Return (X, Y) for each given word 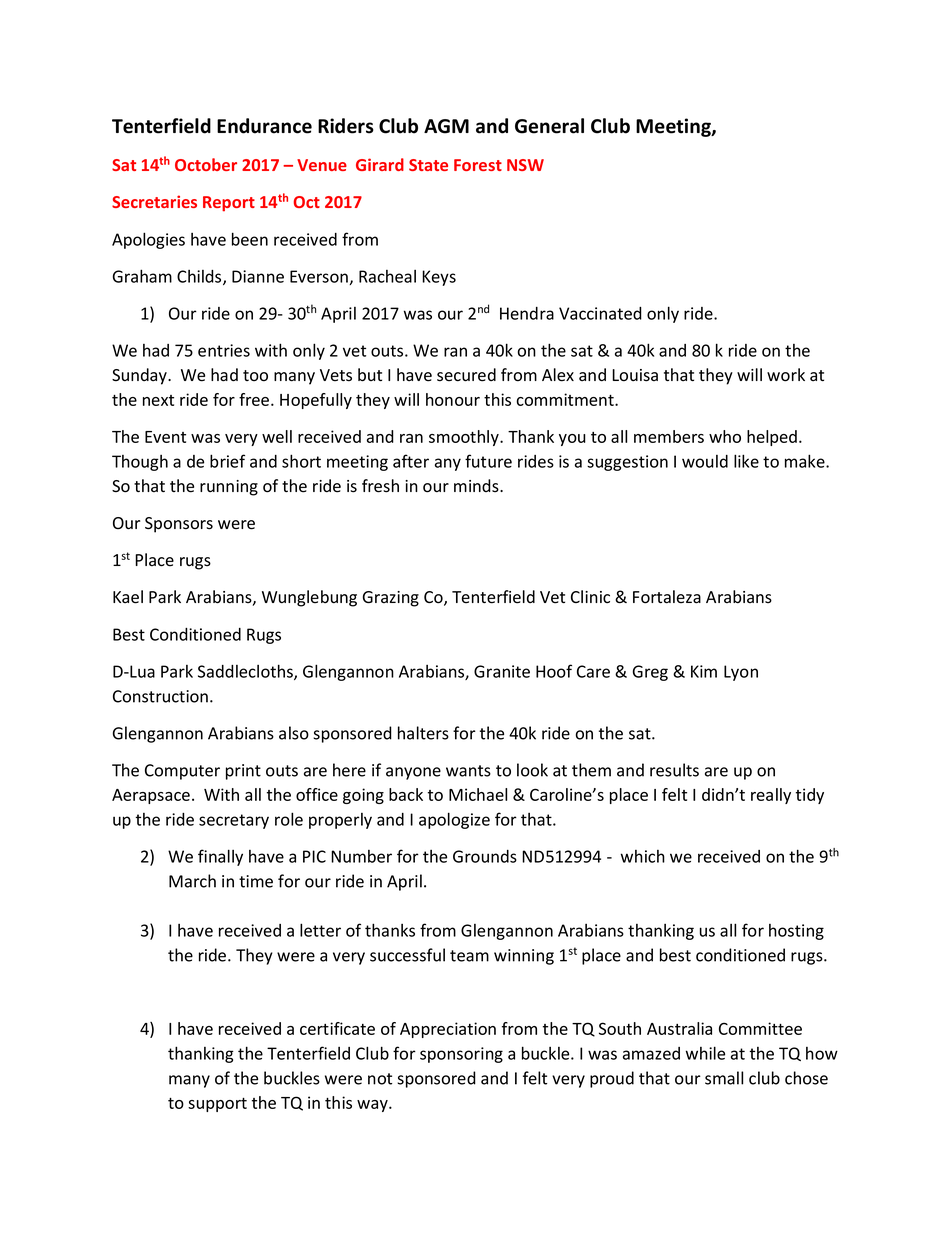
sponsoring (461, 1055)
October (206, 164)
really (771, 796)
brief (227, 461)
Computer (182, 772)
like (746, 461)
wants (468, 771)
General (549, 126)
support (217, 1105)
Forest (478, 165)
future (488, 461)
